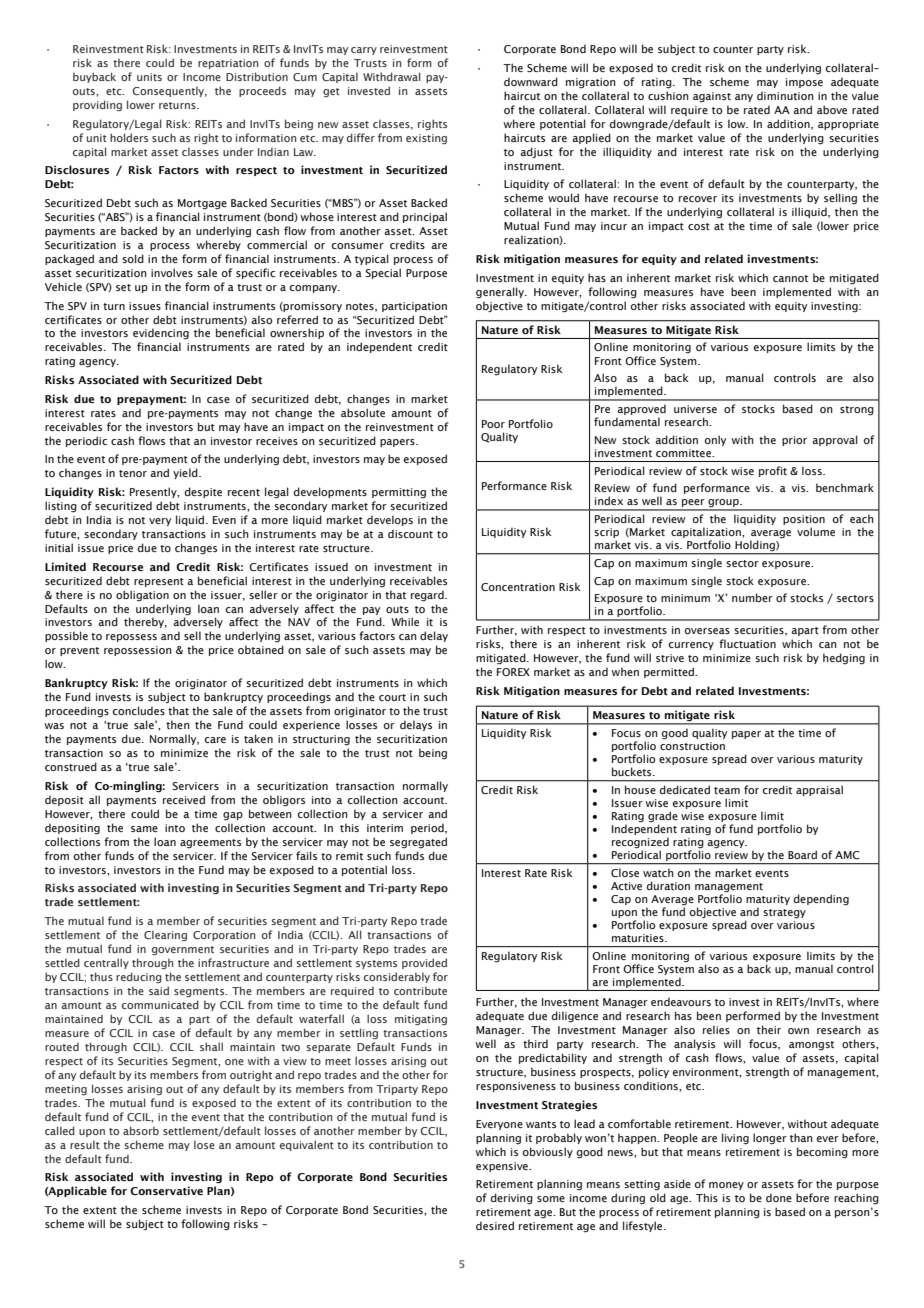  Describe the element at coordinates (166, 1190) in the page. I see `Conservative` at that location.
